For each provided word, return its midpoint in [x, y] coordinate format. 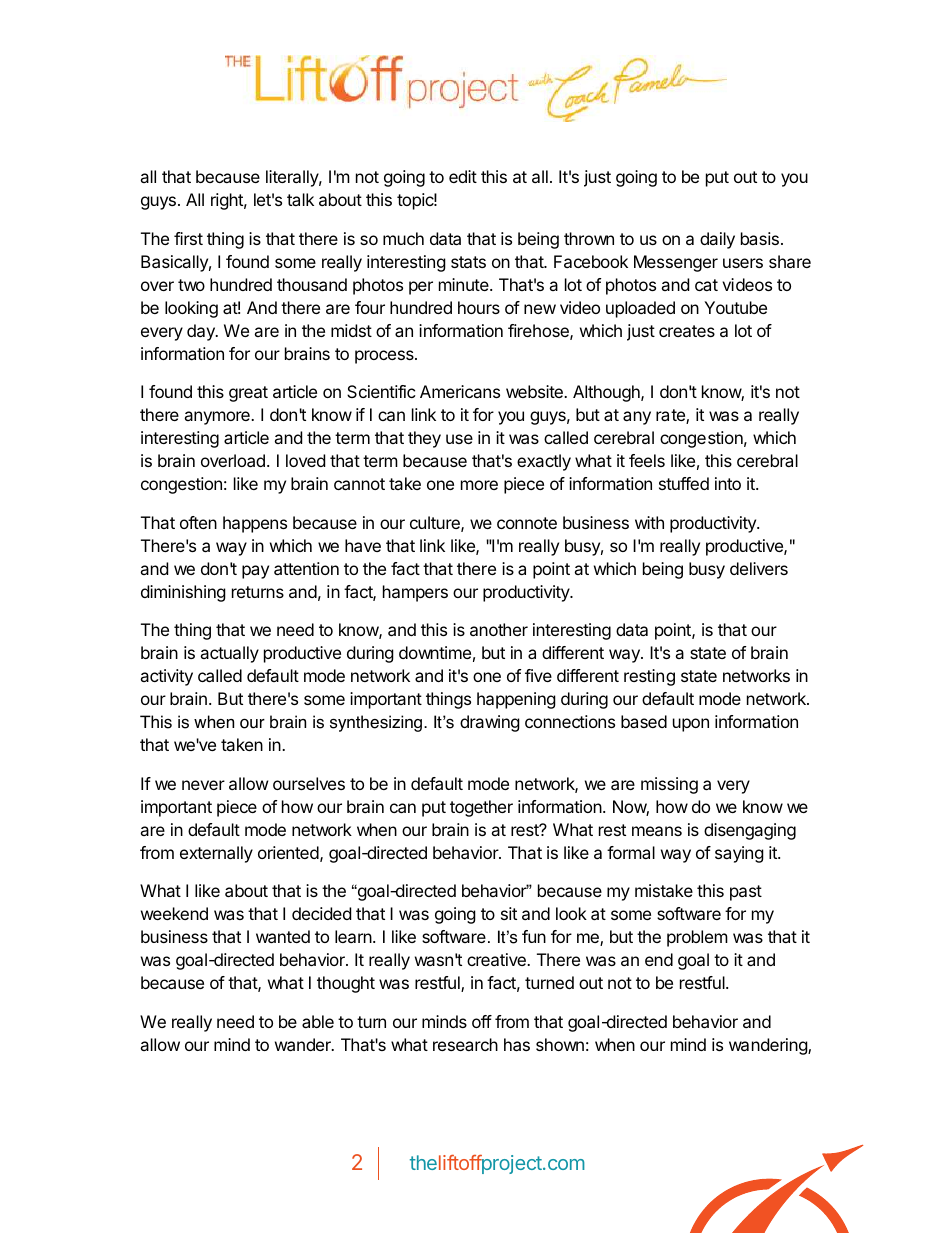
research [465, 1044]
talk [300, 199]
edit [463, 176]
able [318, 1021]
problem [697, 938]
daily [717, 240]
